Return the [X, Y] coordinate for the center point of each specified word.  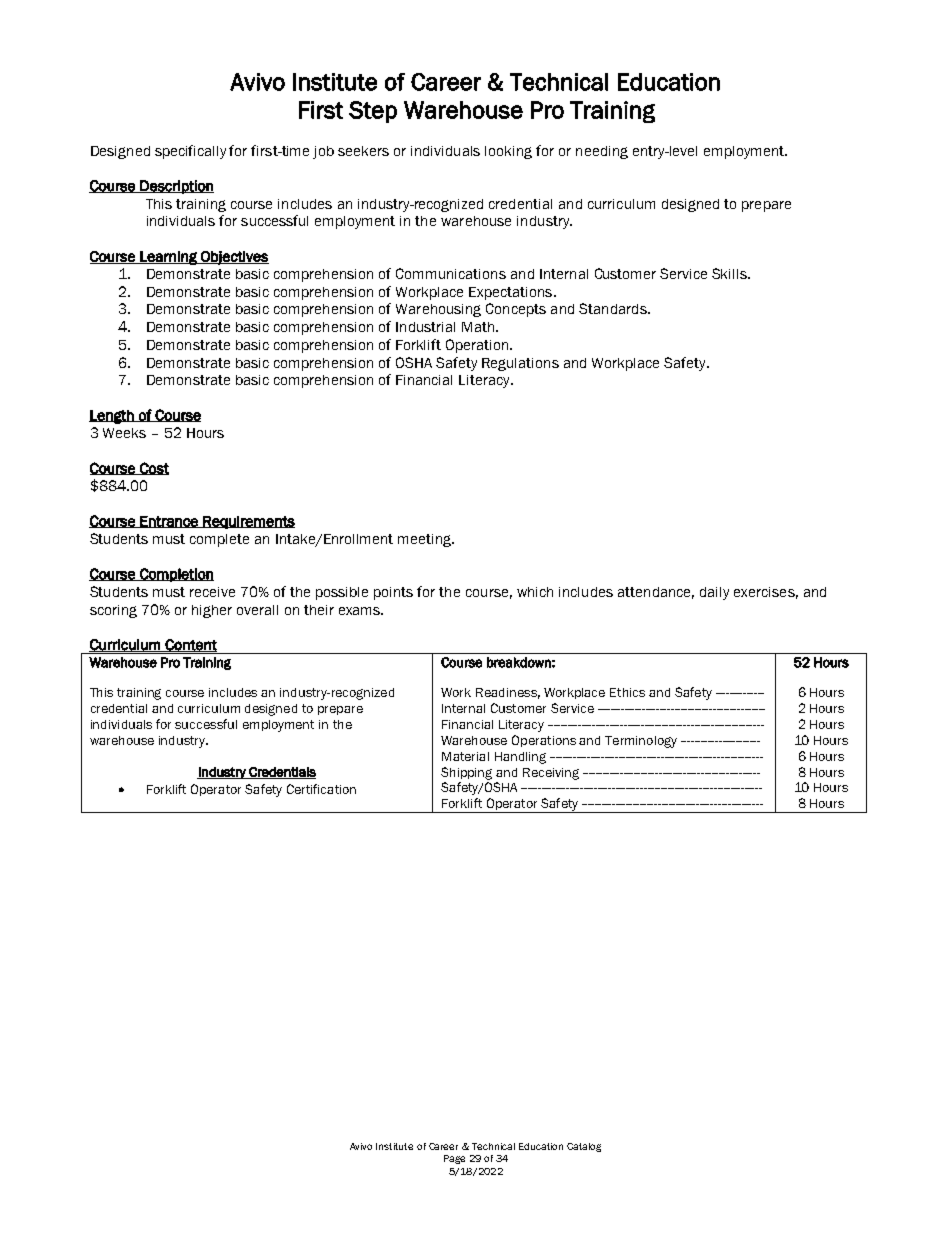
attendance [656, 593]
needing [602, 152]
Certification [321, 789]
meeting [426, 540]
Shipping [466, 773]
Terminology [641, 742]
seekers [363, 151]
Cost [153, 468]
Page [454, 1159]
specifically [190, 152]
